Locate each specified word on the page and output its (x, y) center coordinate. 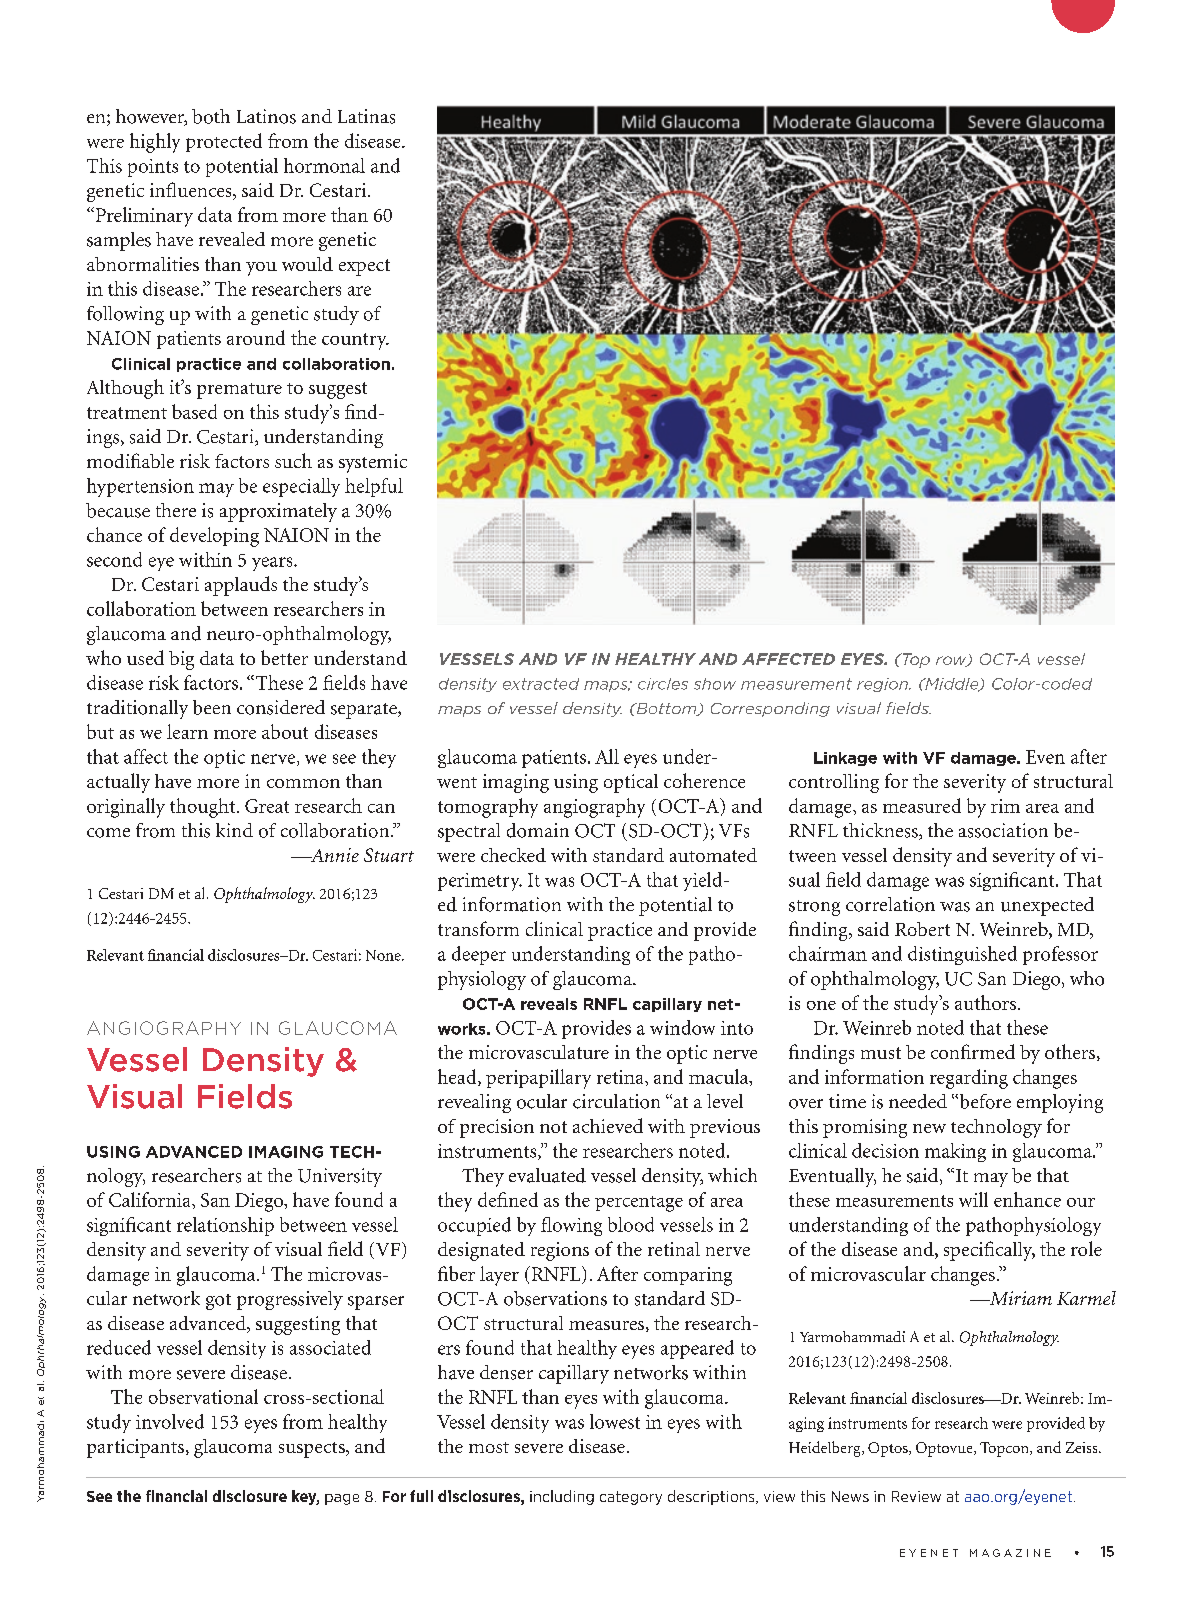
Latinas (366, 116)
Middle (952, 685)
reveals (549, 1004)
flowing (571, 1226)
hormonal (324, 165)
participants (135, 1448)
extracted (541, 684)
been (212, 707)
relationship (225, 1226)
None (384, 955)
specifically (989, 1251)
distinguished (962, 955)
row (952, 661)
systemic (373, 463)
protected (224, 142)
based (194, 411)
